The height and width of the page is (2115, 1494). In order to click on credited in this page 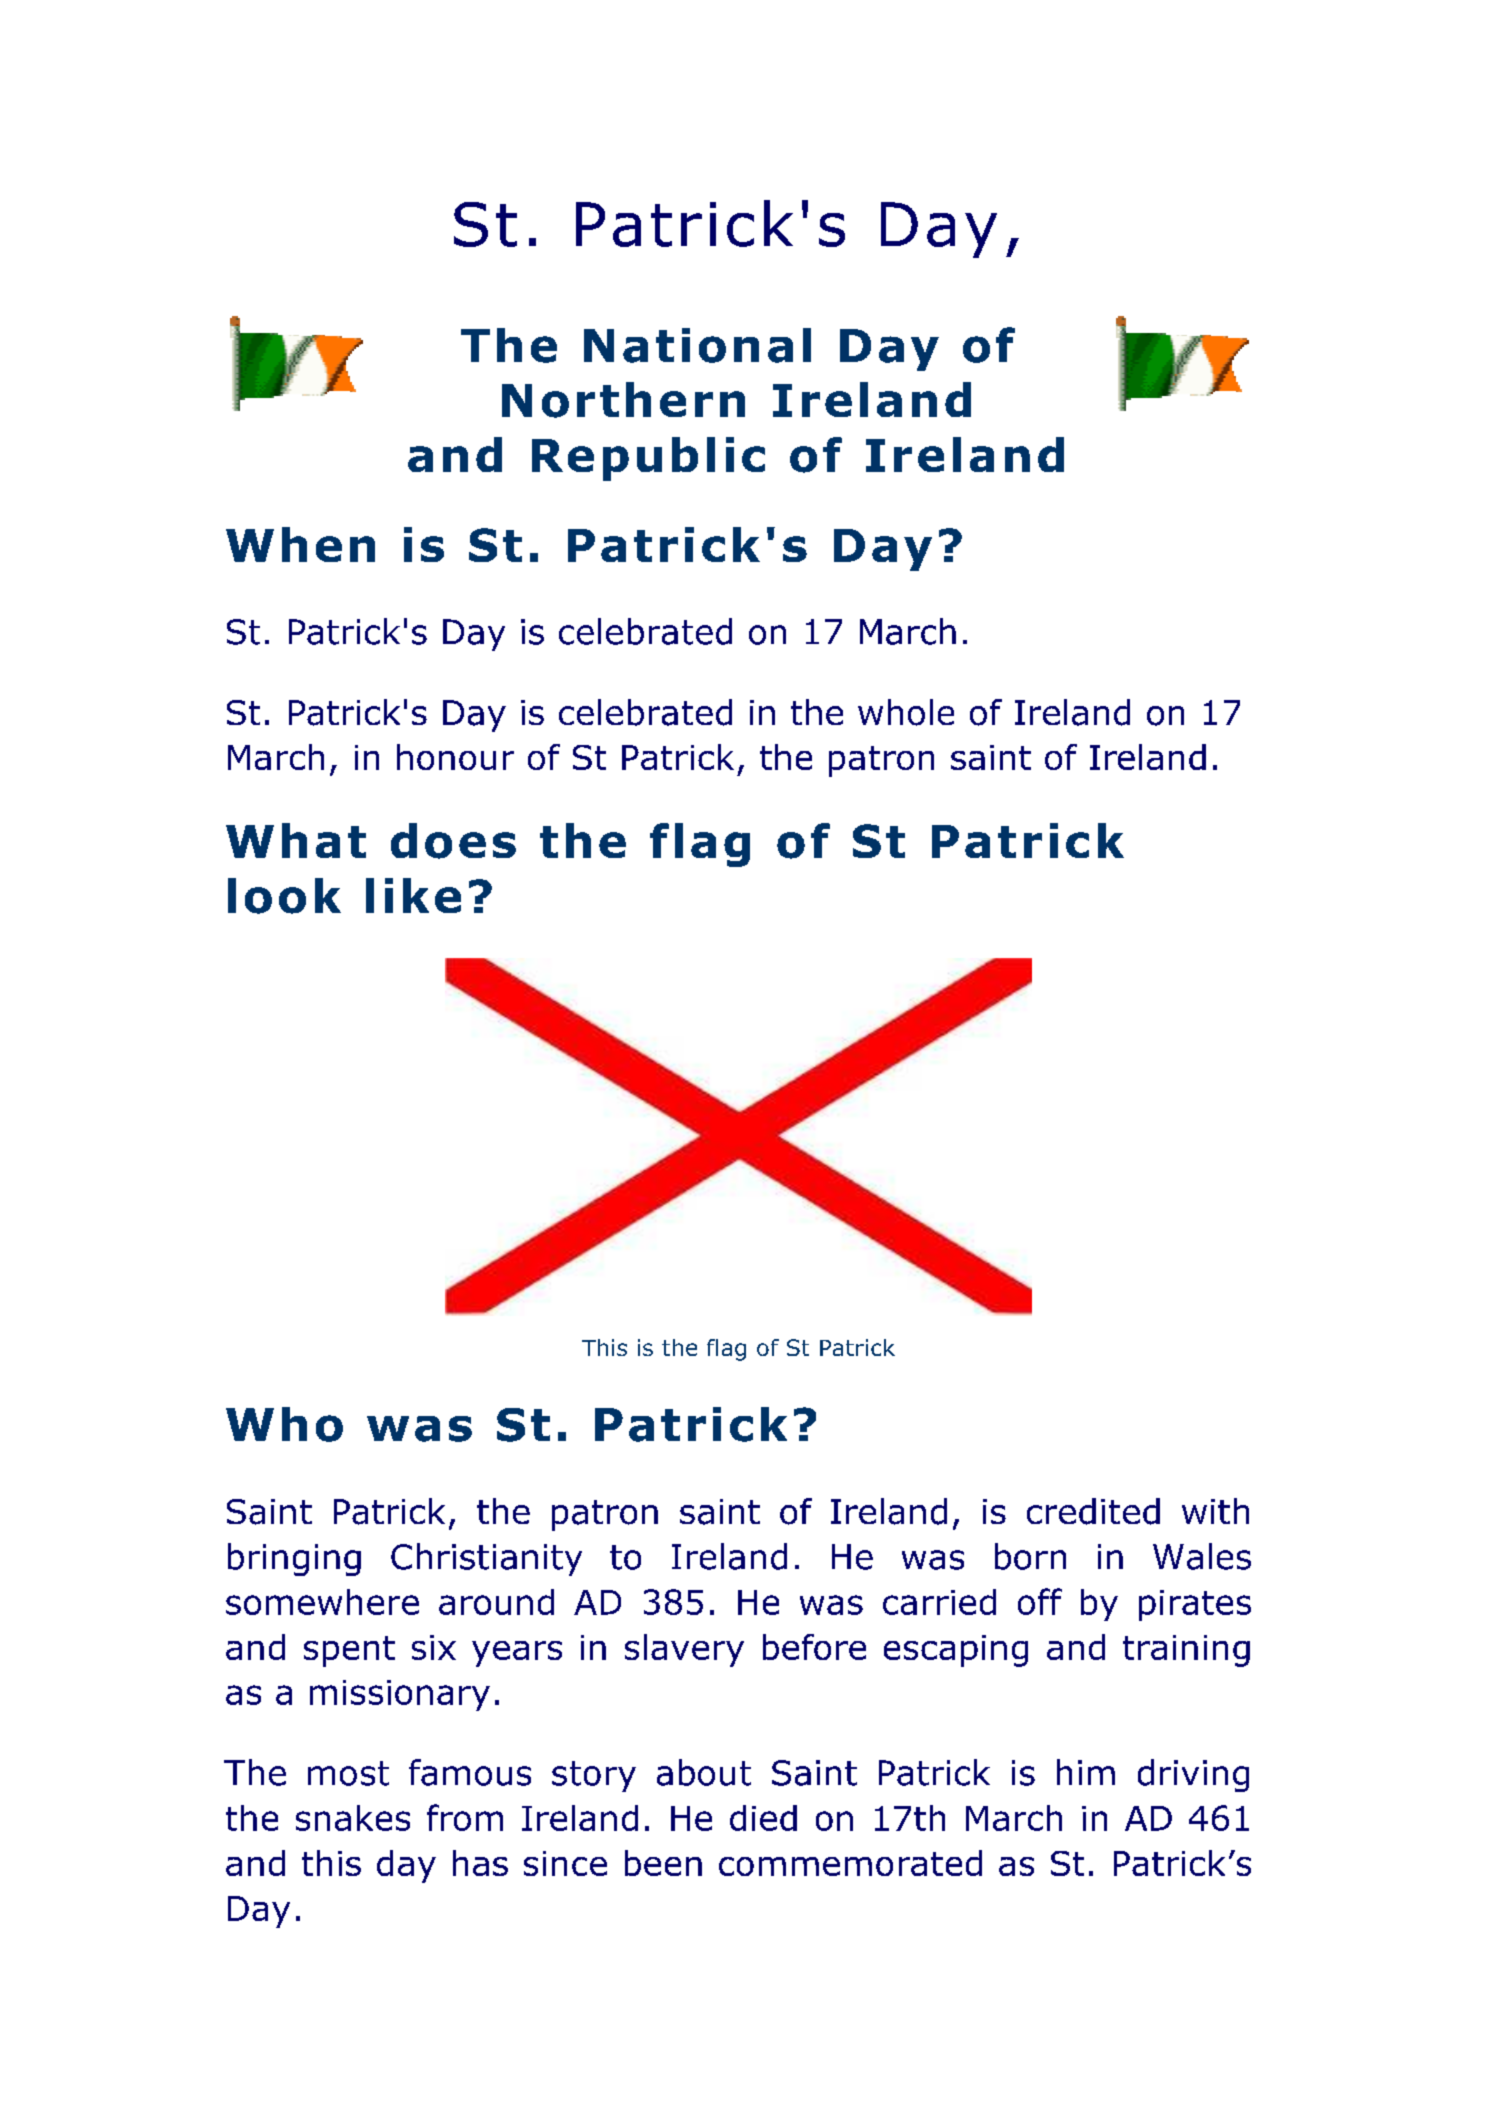, I will do `click(1093, 1511)`.
